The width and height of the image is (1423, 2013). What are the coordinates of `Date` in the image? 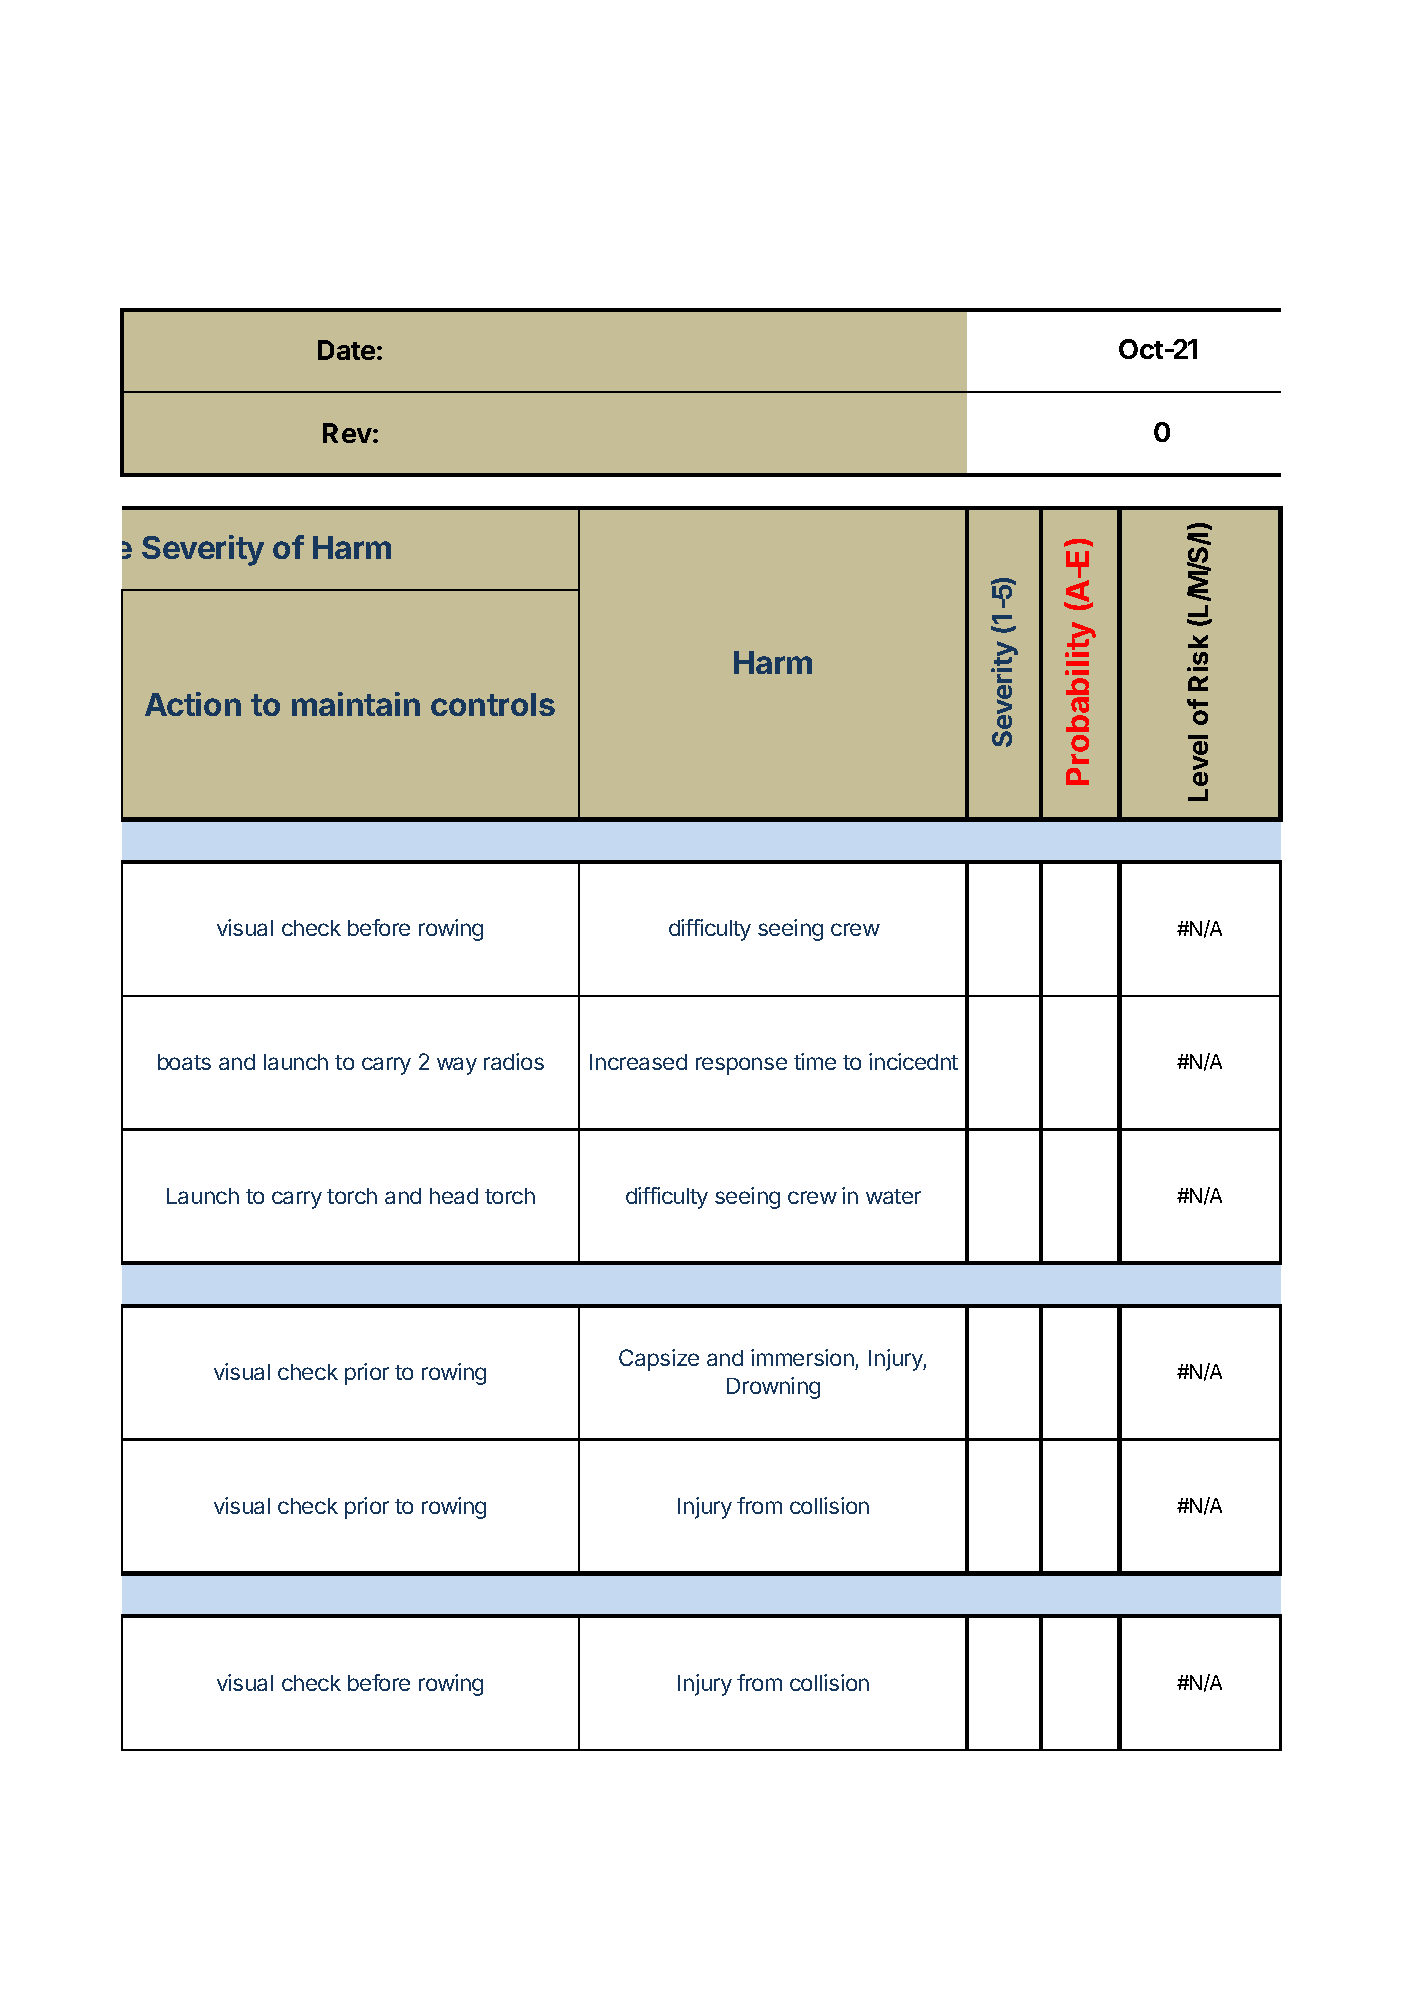 It's located at (346, 350).
